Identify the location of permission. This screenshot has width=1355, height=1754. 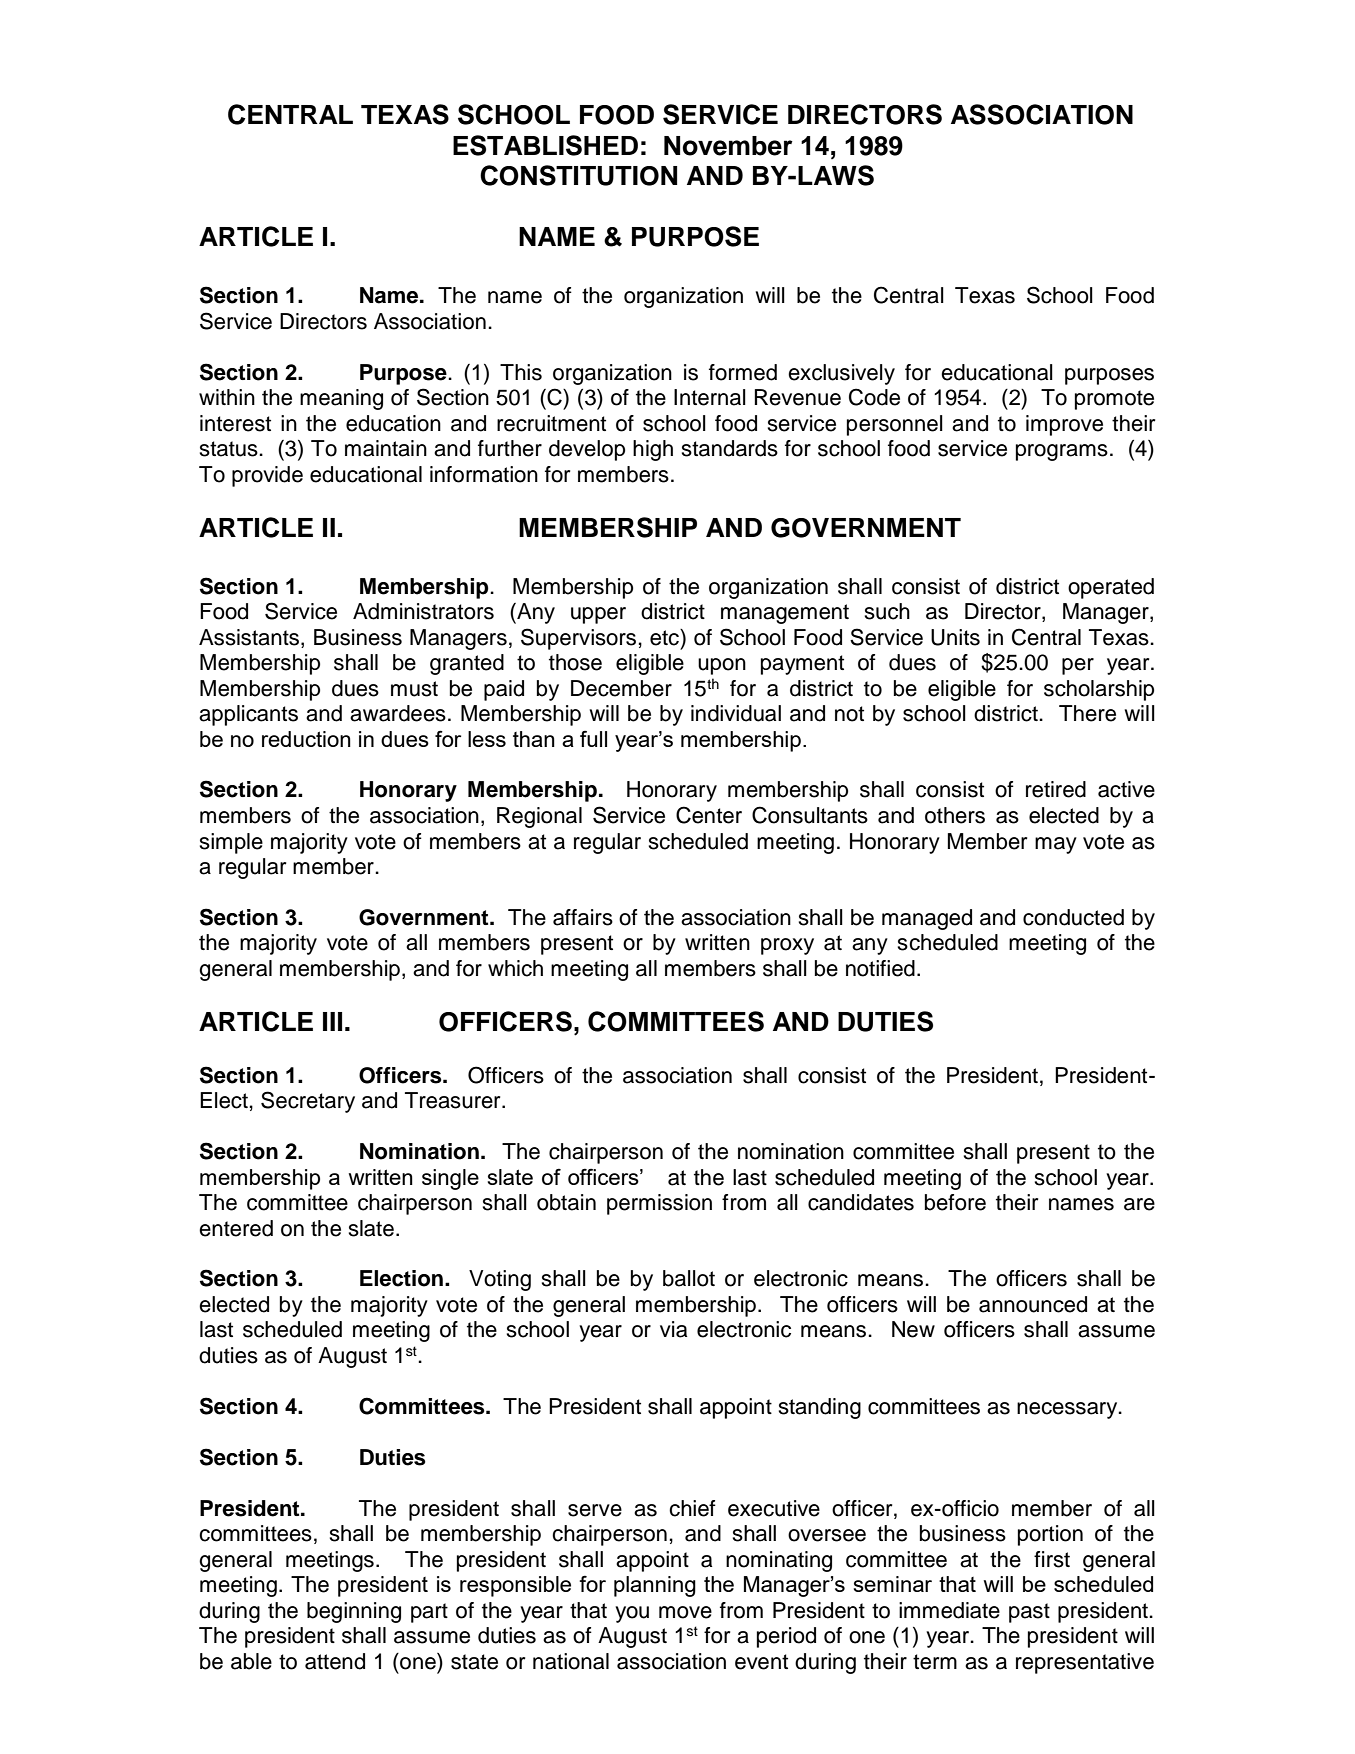
(659, 1204).
